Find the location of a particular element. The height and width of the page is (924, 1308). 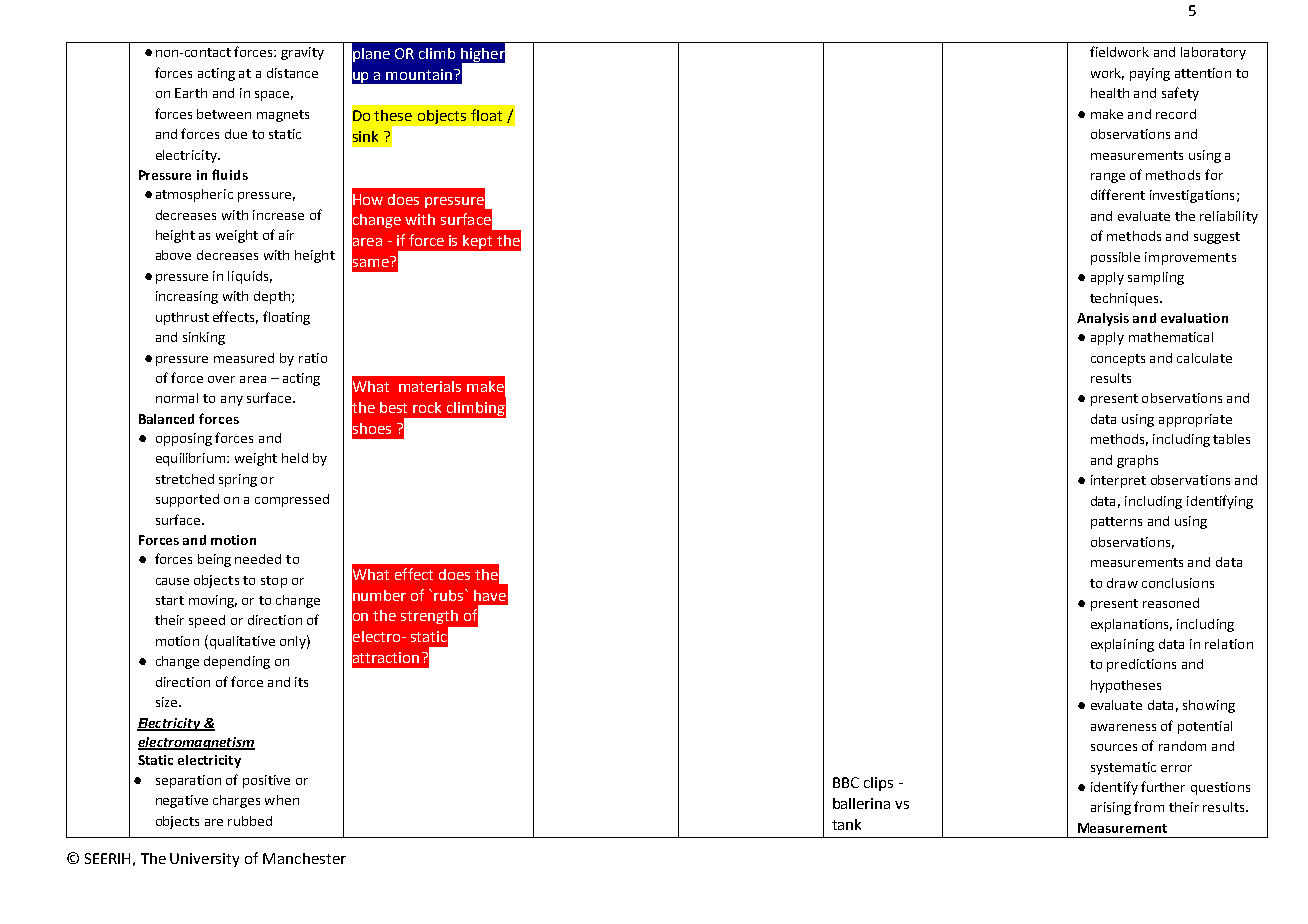

held is located at coordinates (295, 458).
